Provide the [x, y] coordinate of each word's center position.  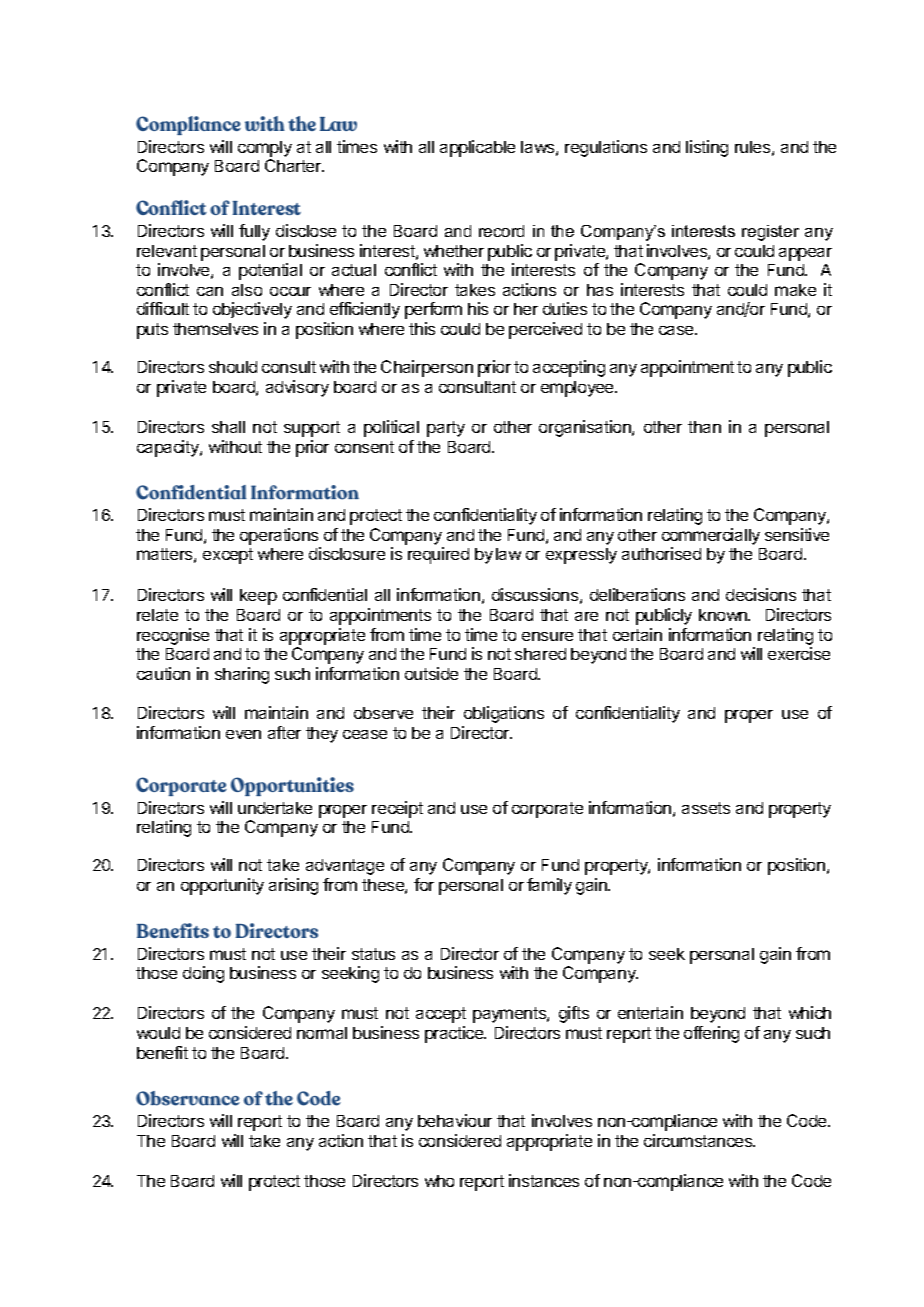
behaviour [455, 1120]
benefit [162, 1052]
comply [265, 149]
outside [431, 673]
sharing [242, 675]
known [724, 615]
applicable [477, 148]
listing [707, 148]
